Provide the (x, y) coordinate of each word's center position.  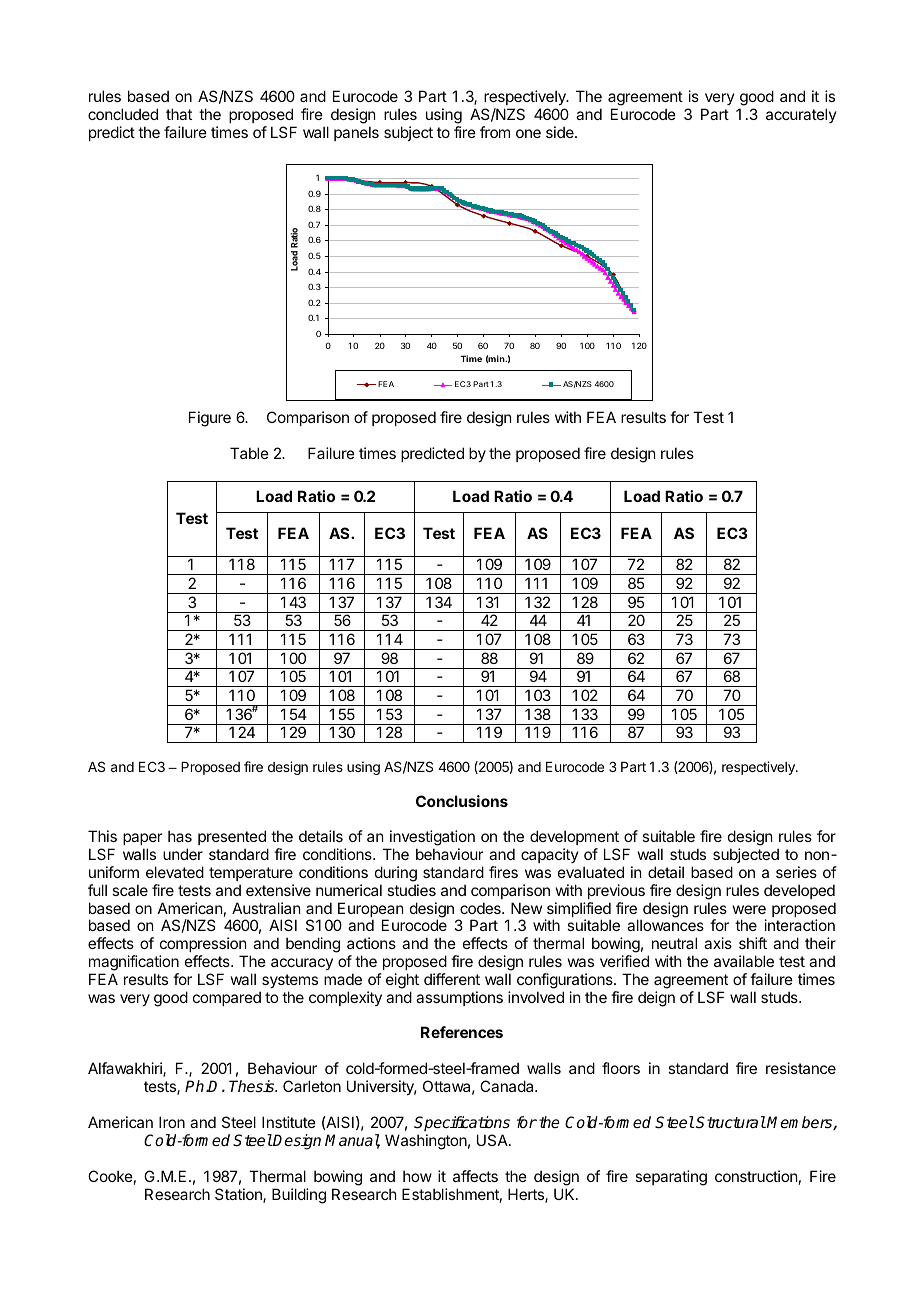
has (180, 836)
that (179, 114)
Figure (210, 419)
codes (481, 908)
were (749, 909)
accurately (801, 115)
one (528, 133)
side (561, 132)
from (495, 132)
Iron (172, 1122)
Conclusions (462, 801)
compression (203, 944)
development (574, 837)
